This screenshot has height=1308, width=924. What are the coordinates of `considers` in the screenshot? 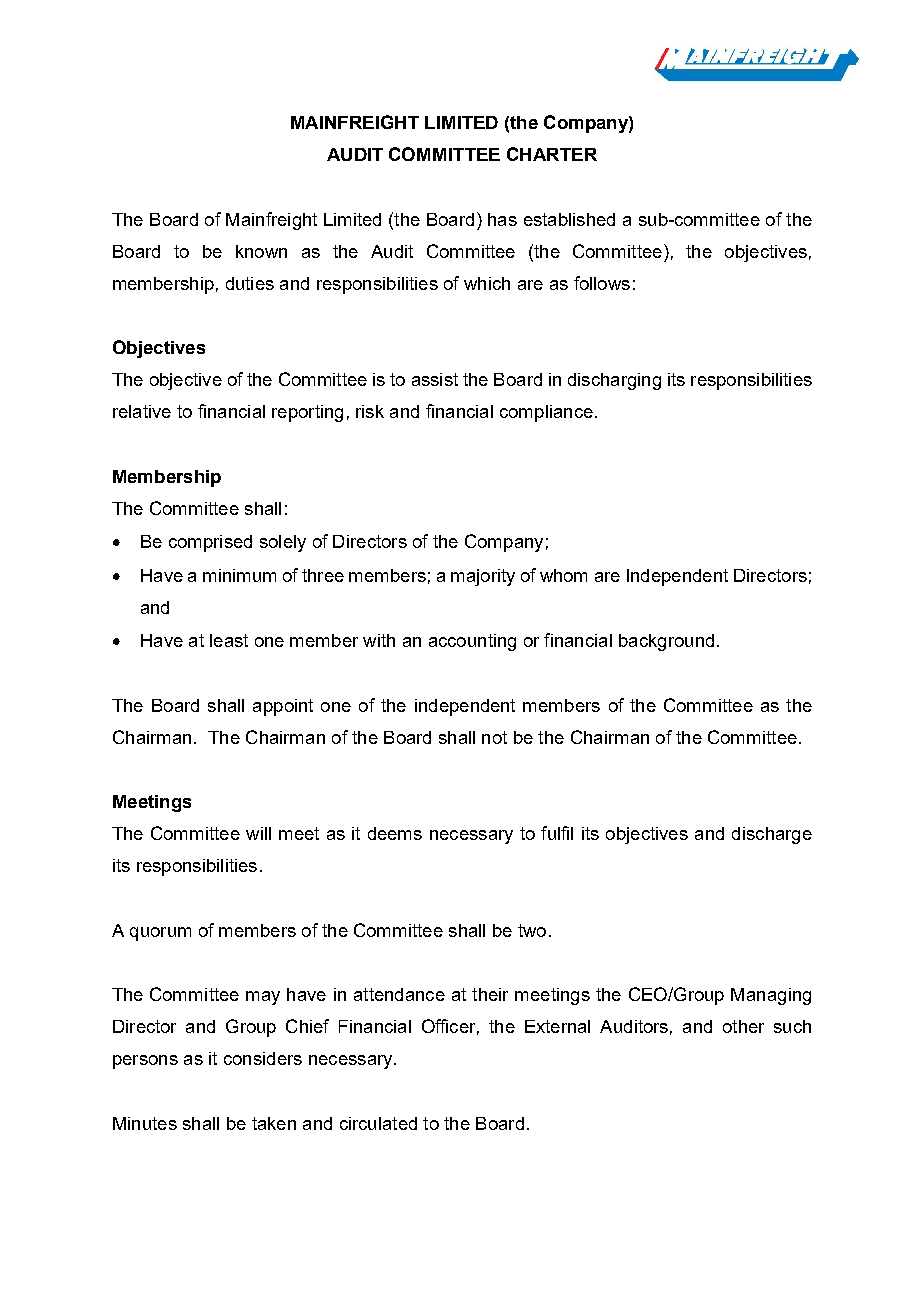 It's located at (263, 1058).
